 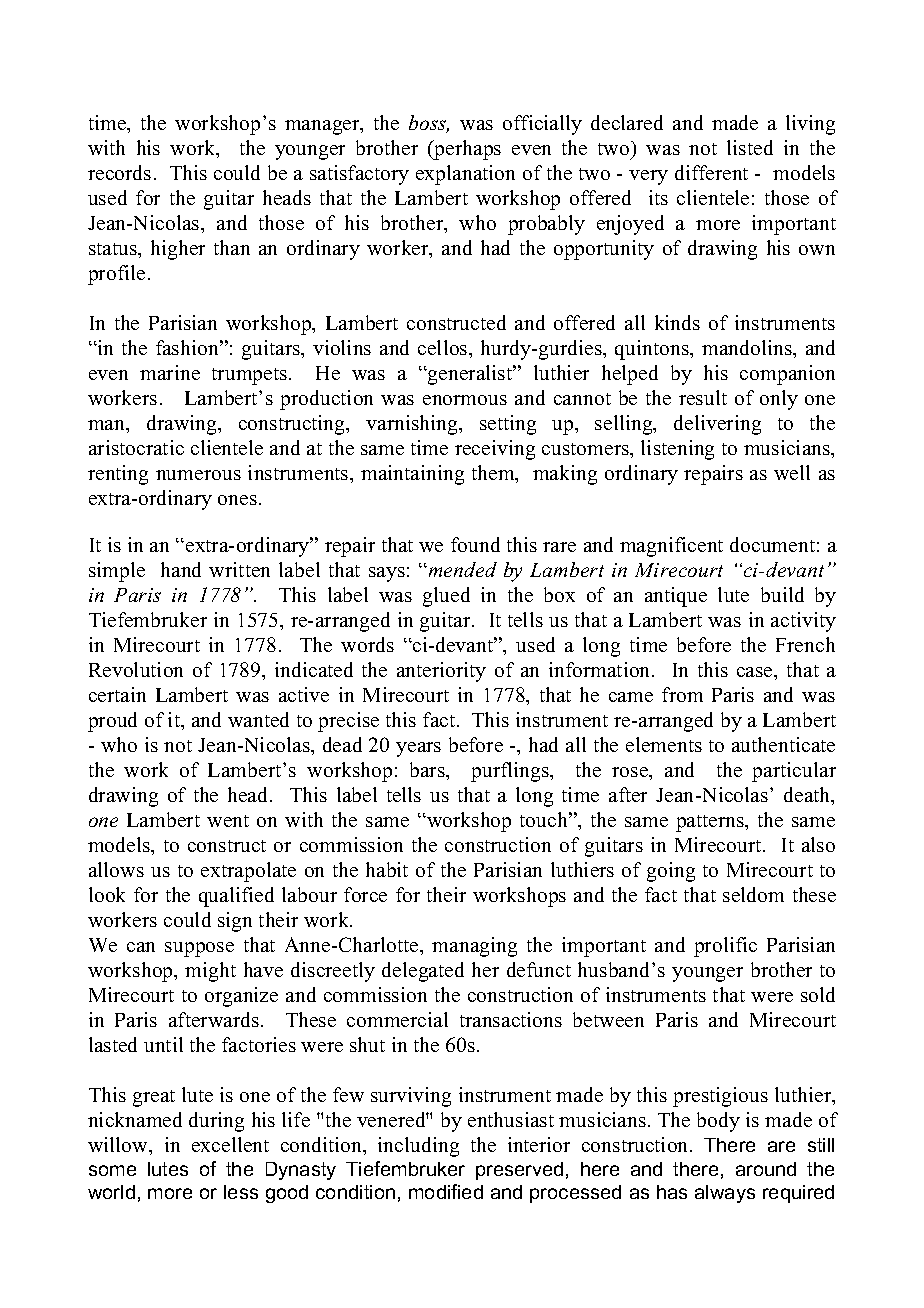 I want to click on glued, so click(x=446, y=597).
